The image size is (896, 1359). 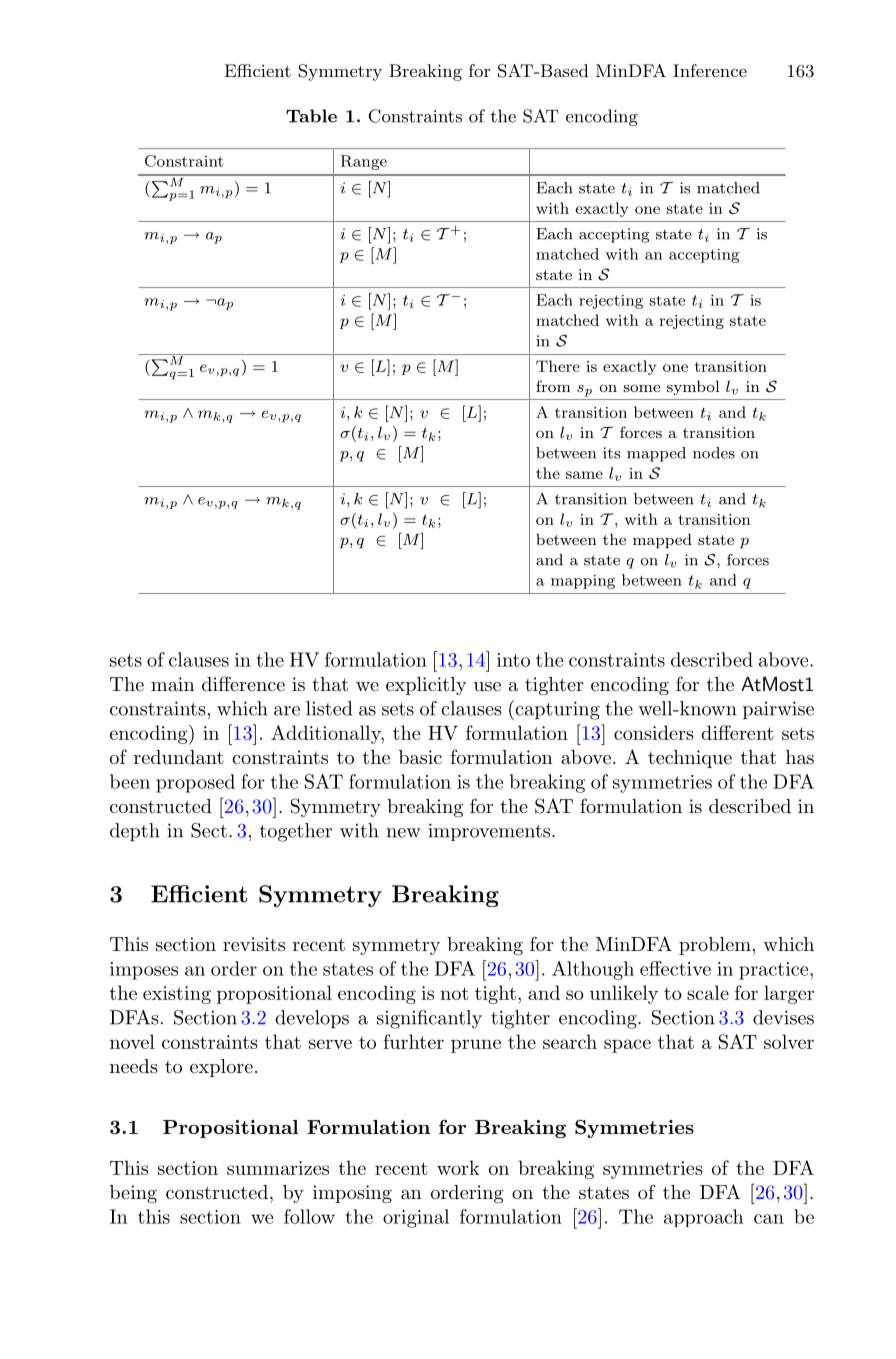 What do you see at coordinates (584, 475) in the screenshot?
I see `same` at bounding box center [584, 475].
